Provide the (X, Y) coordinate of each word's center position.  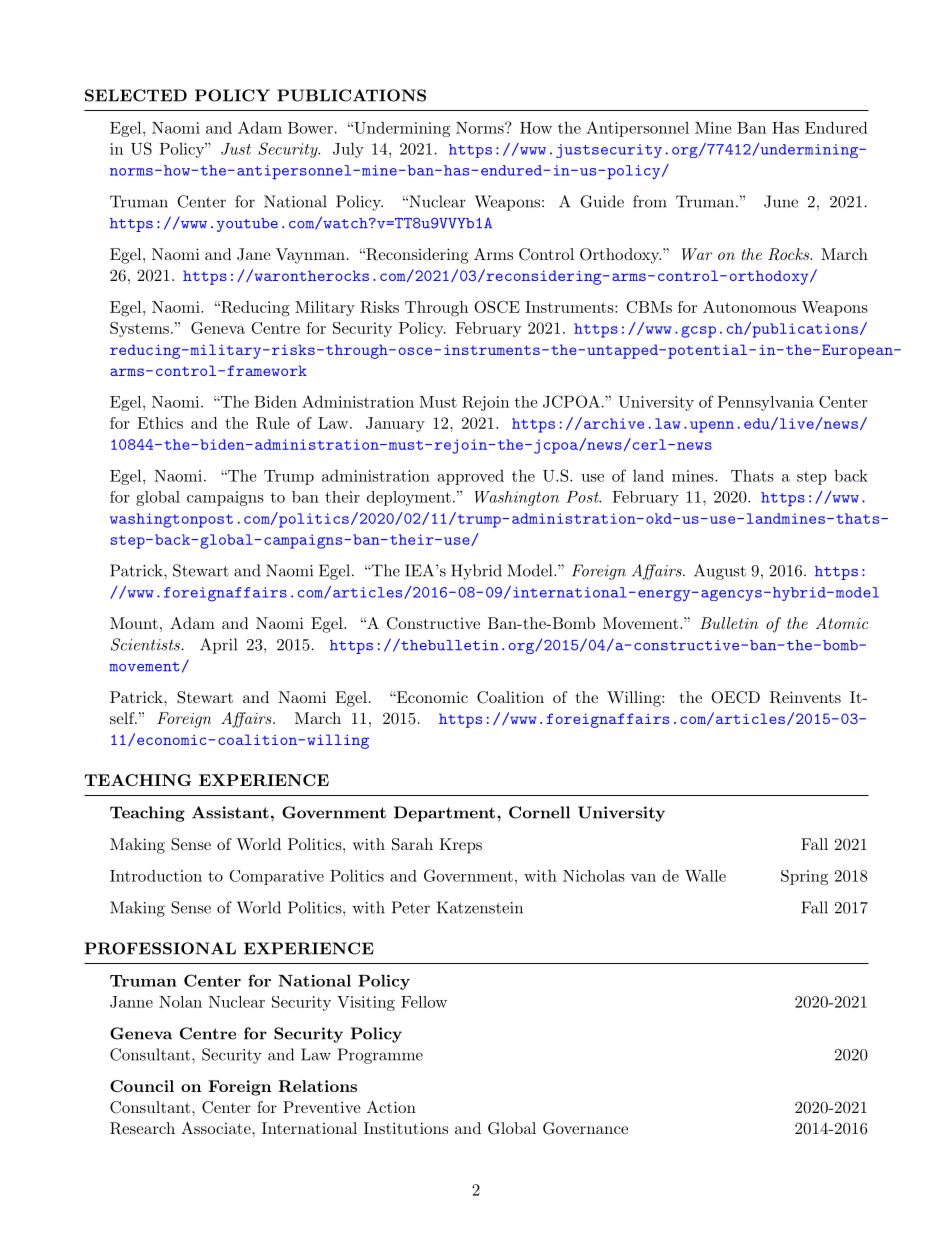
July (348, 150)
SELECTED (136, 95)
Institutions (406, 1128)
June (781, 201)
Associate (217, 1128)
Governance (585, 1128)
